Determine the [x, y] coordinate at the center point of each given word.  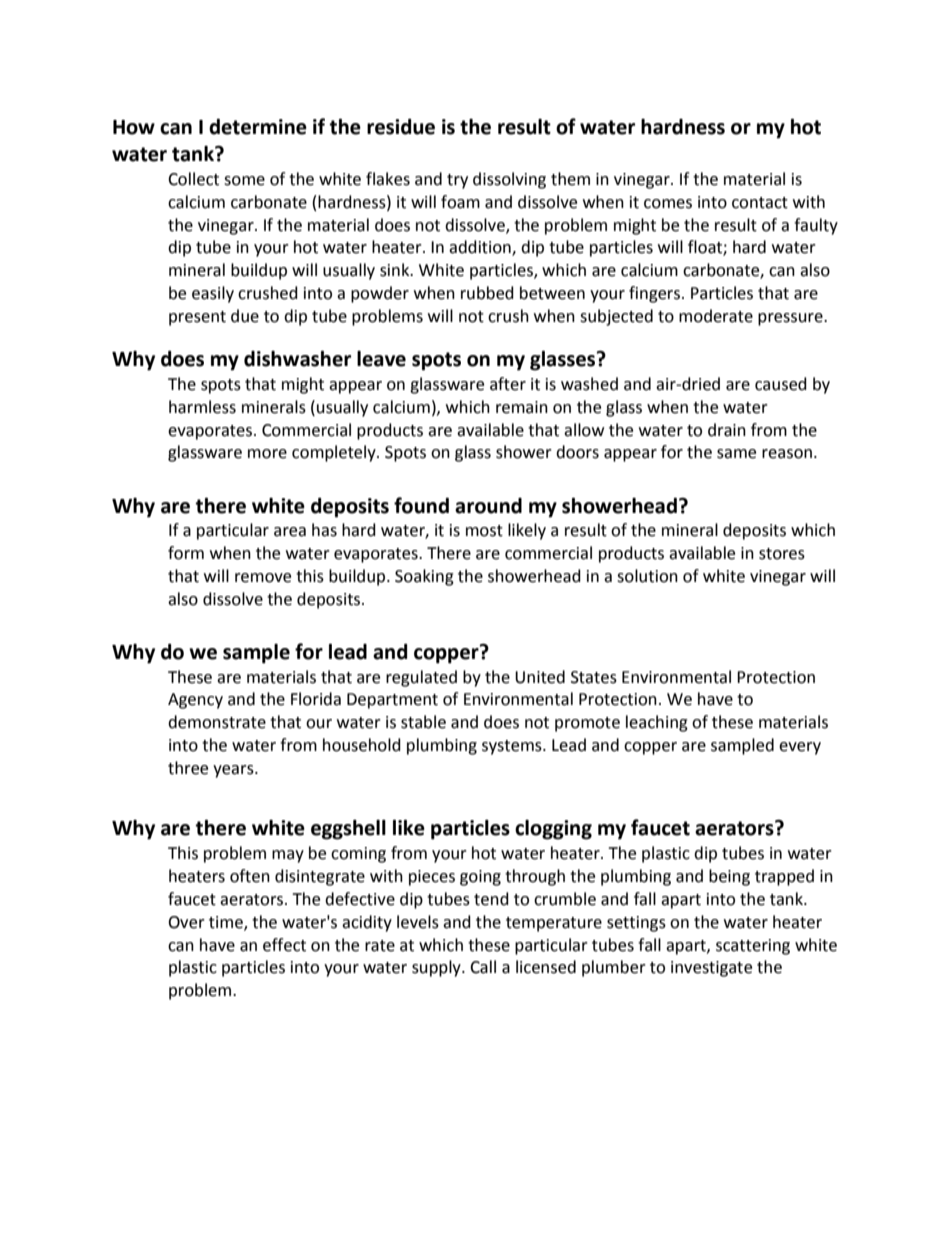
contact [760, 203]
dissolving [509, 180]
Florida [316, 699]
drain [727, 430]
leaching [657, 723]
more [267, 454]
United [540, 677]
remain [522, 407]
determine [258, 126]
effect [284, 945]
